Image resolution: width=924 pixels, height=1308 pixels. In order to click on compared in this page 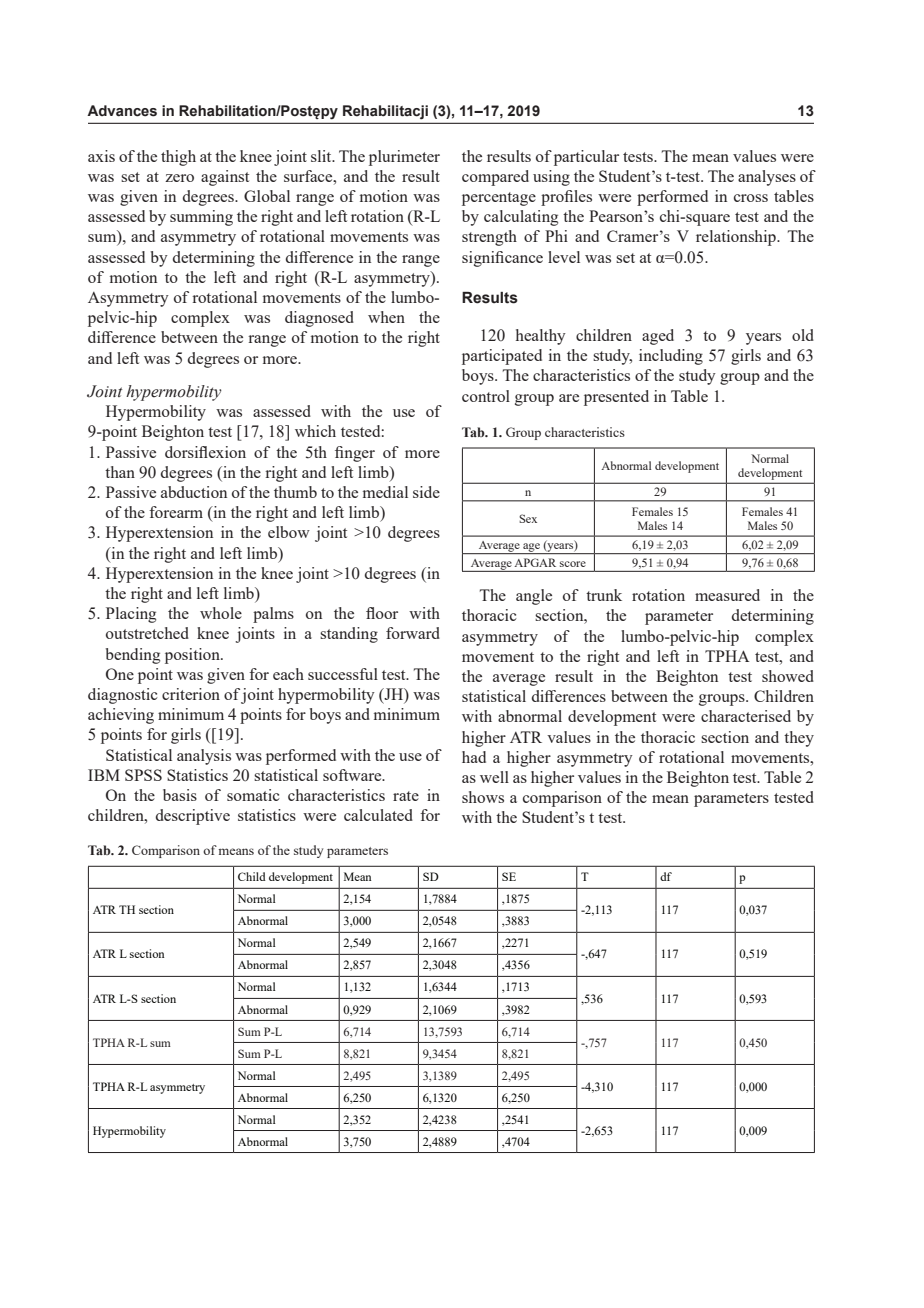, I will do `click(495, 178)`.
